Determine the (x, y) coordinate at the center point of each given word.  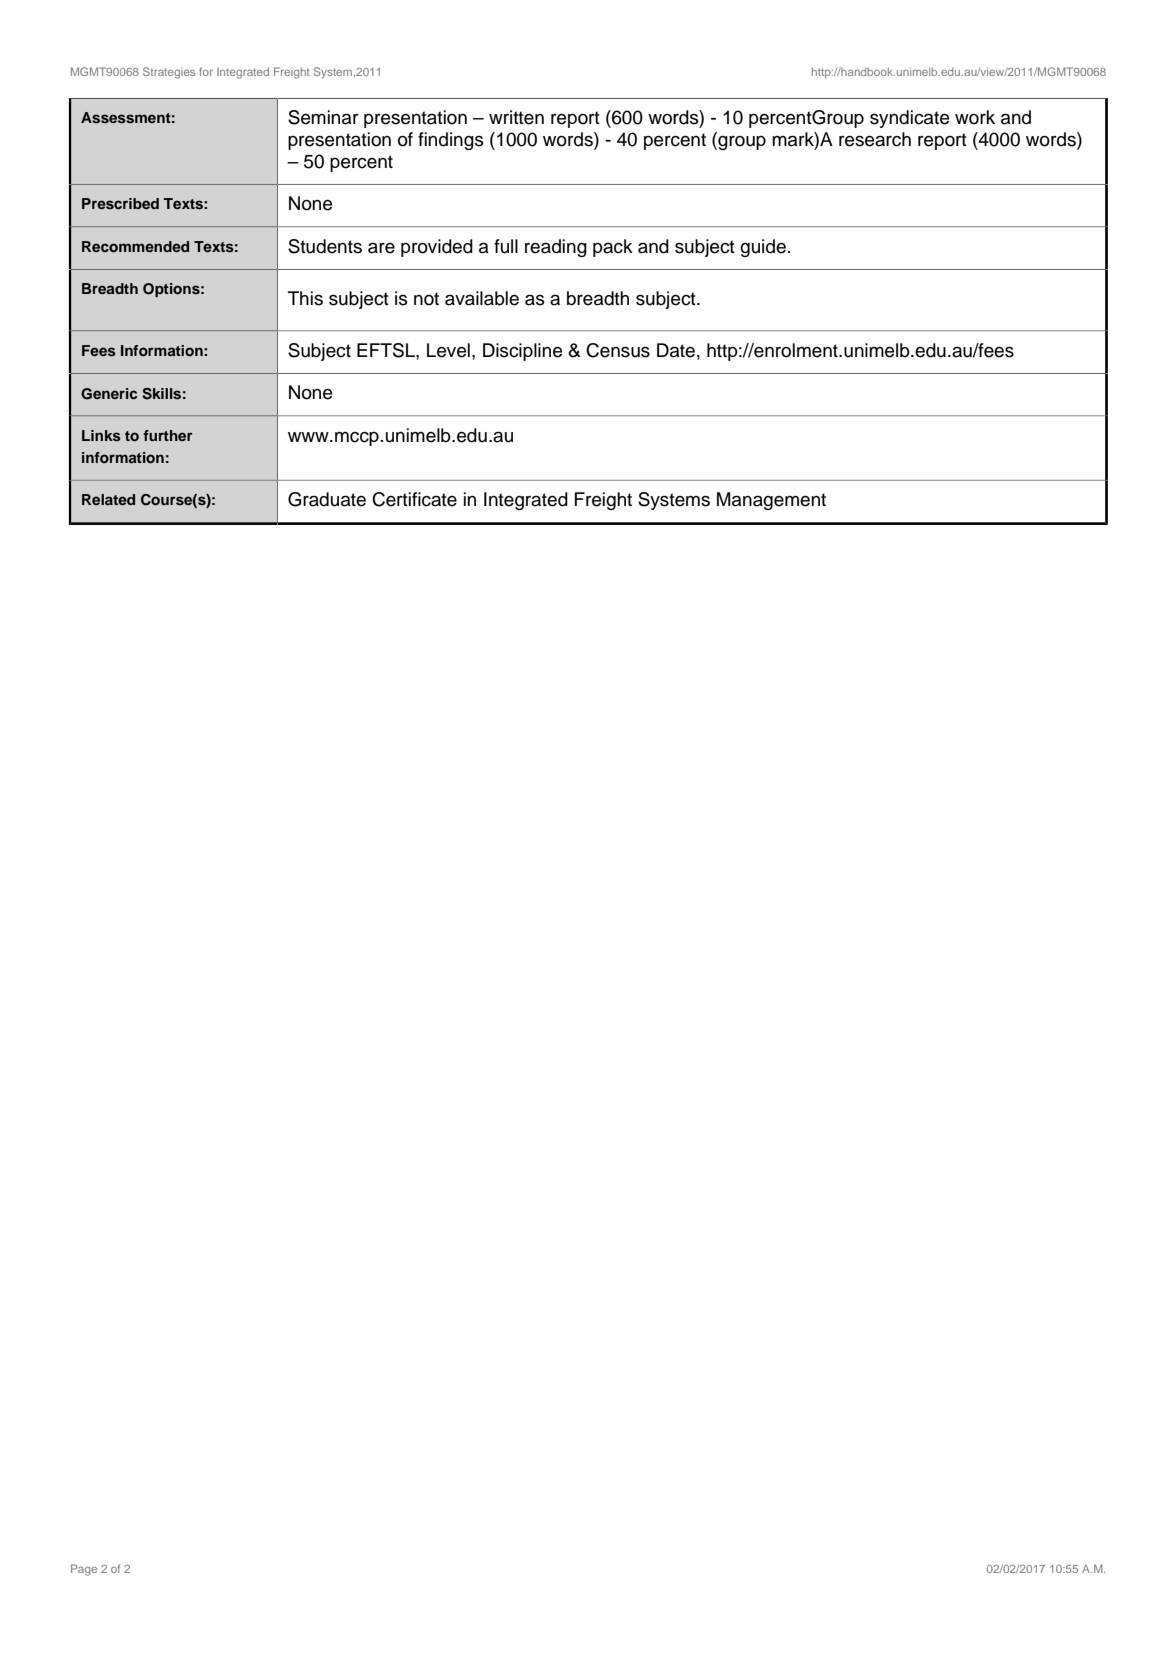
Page (84, 1570)
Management (771, 501)
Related (108, 499)
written (516, 117)
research (875, 139)
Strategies (169, 73)
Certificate (414, 499)
